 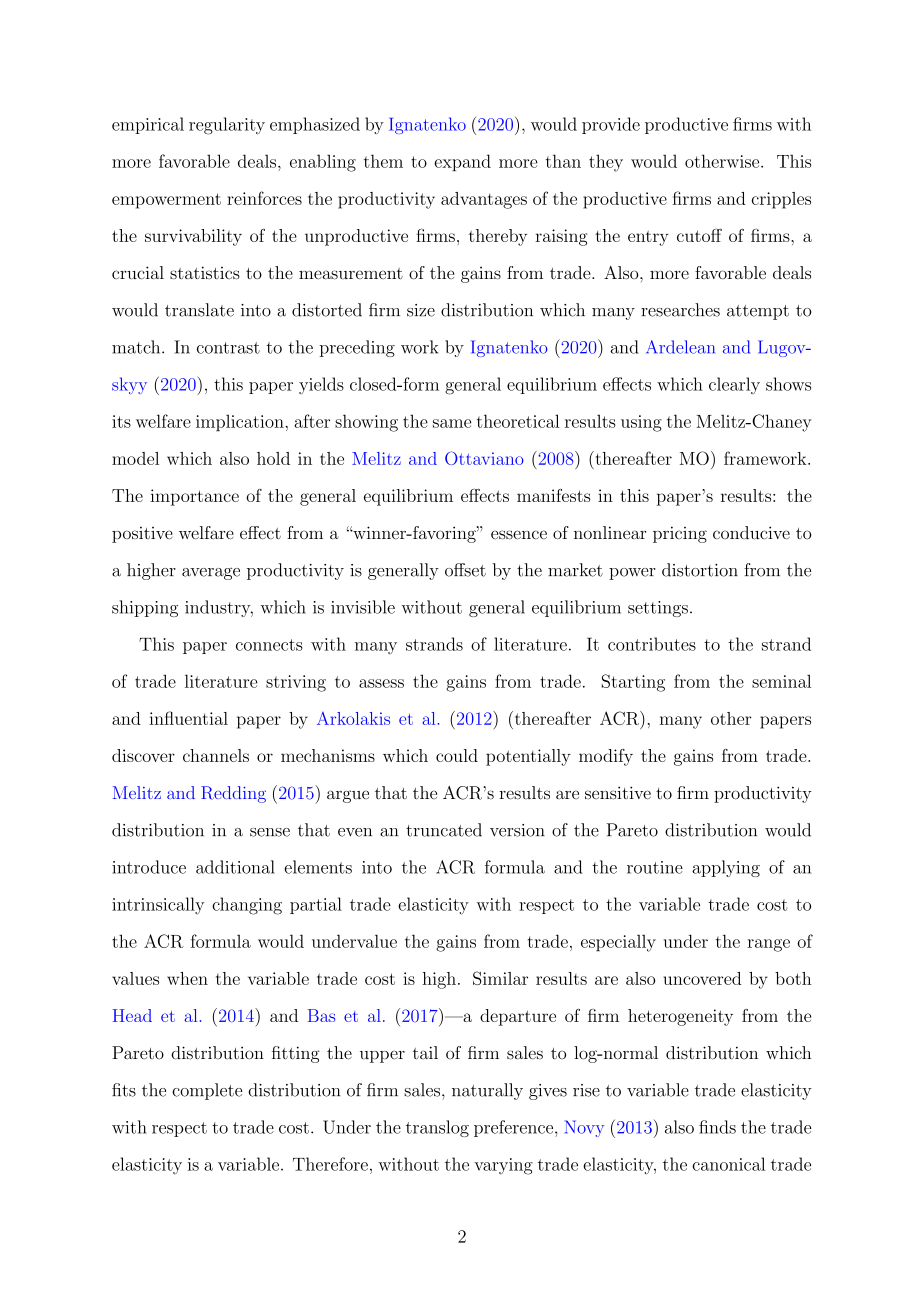 I want to click on distortion, so click(x=700, y=570).
